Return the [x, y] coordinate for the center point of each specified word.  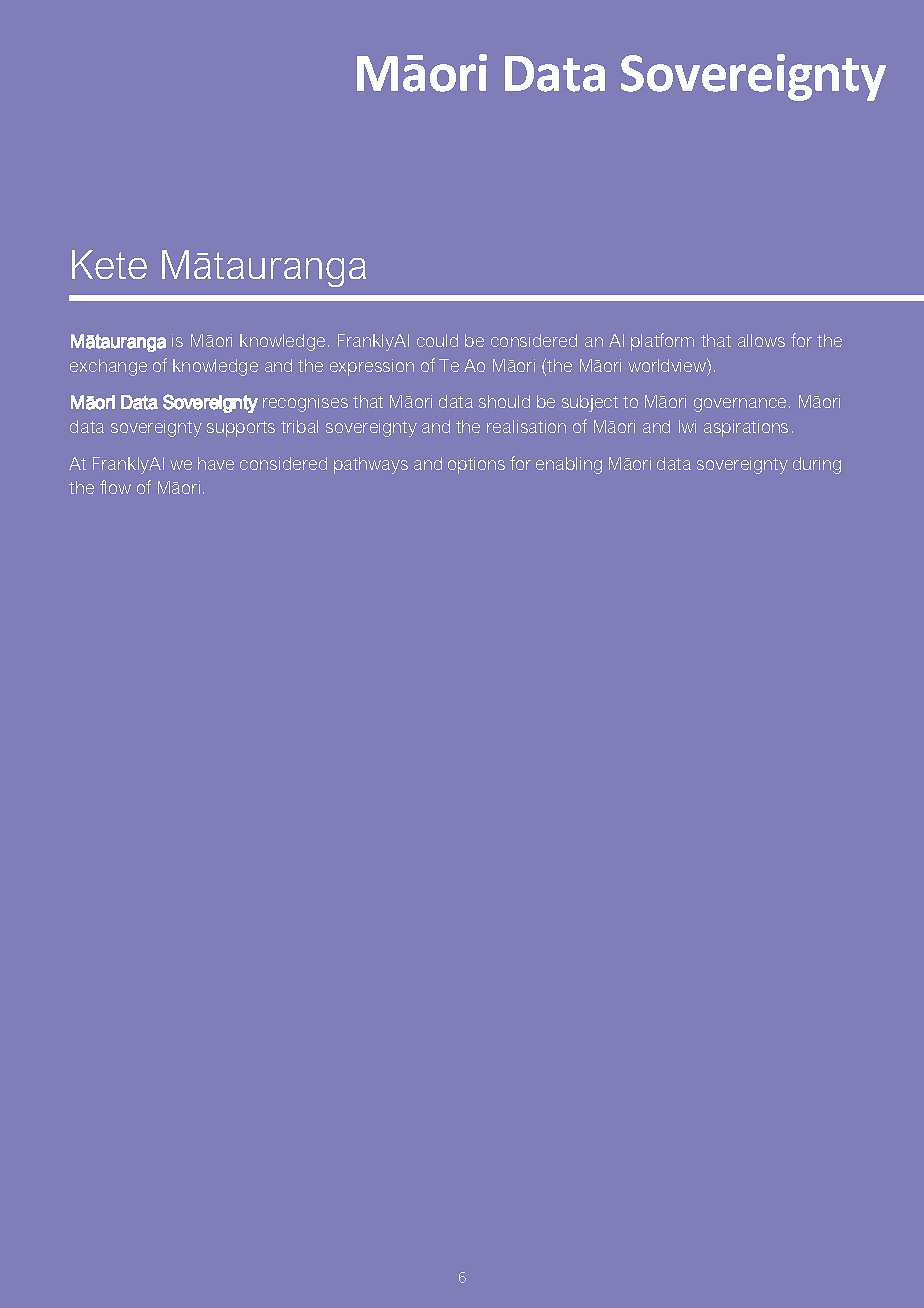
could [437, 340]
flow [115, 487]
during [817, 465]
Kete [109, 264]
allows [761, 340]
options [476, 465]
